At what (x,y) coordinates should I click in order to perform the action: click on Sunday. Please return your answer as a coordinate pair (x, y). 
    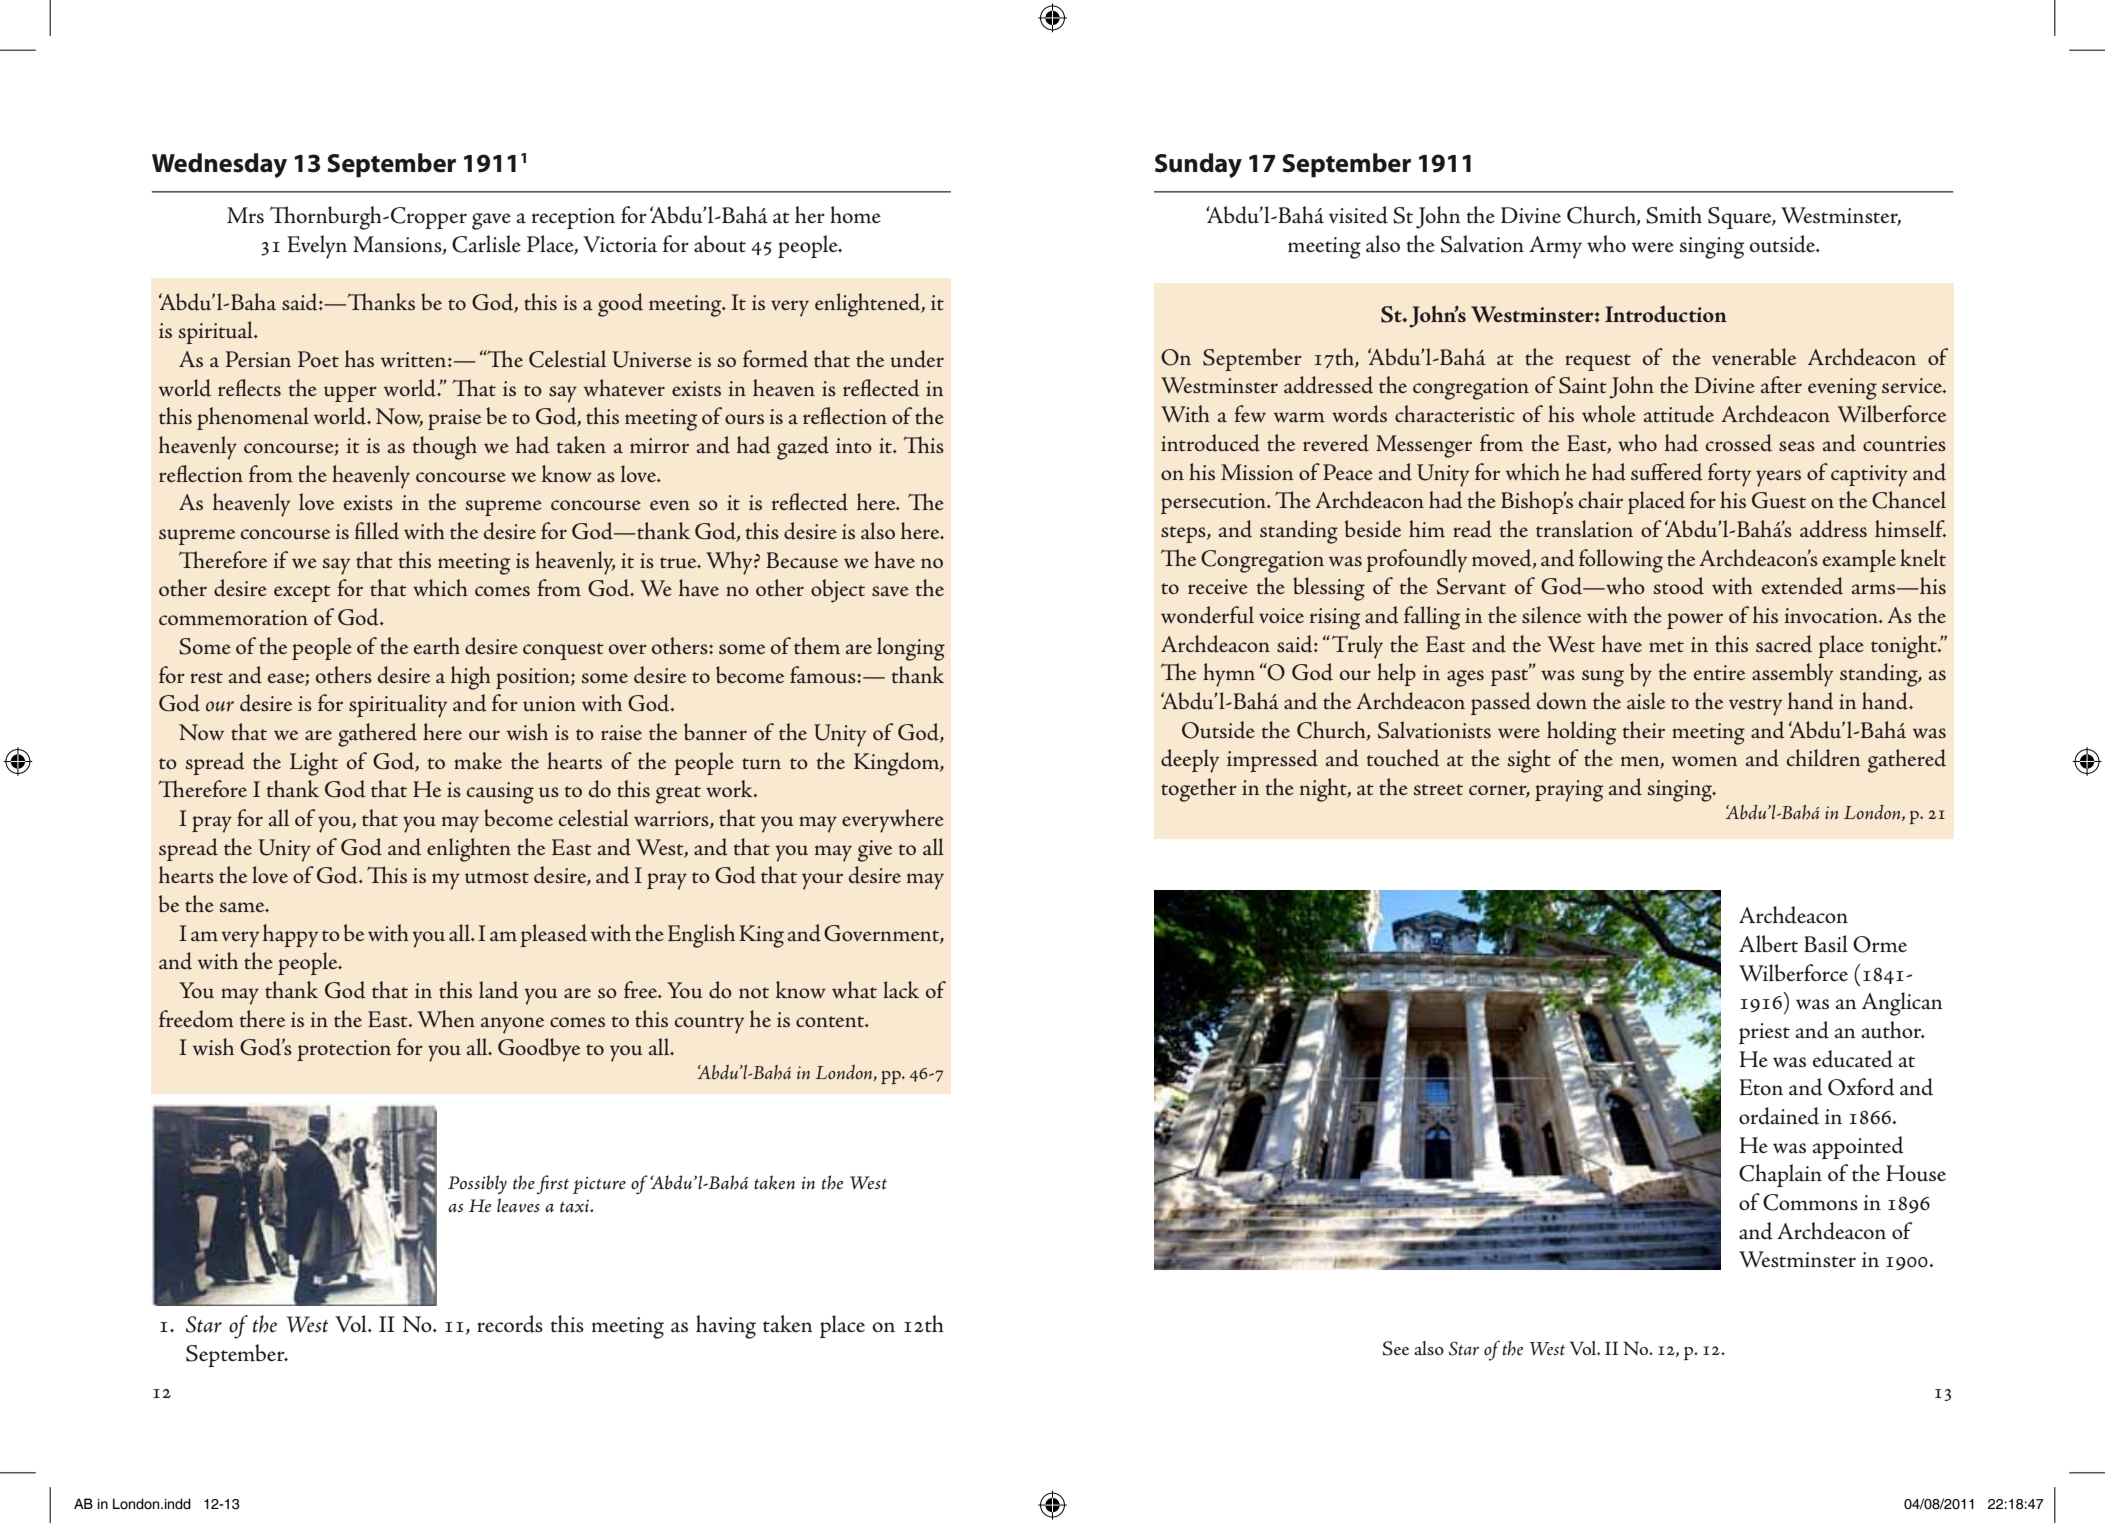
    Looking at the image, I should click on (1198, 165).
